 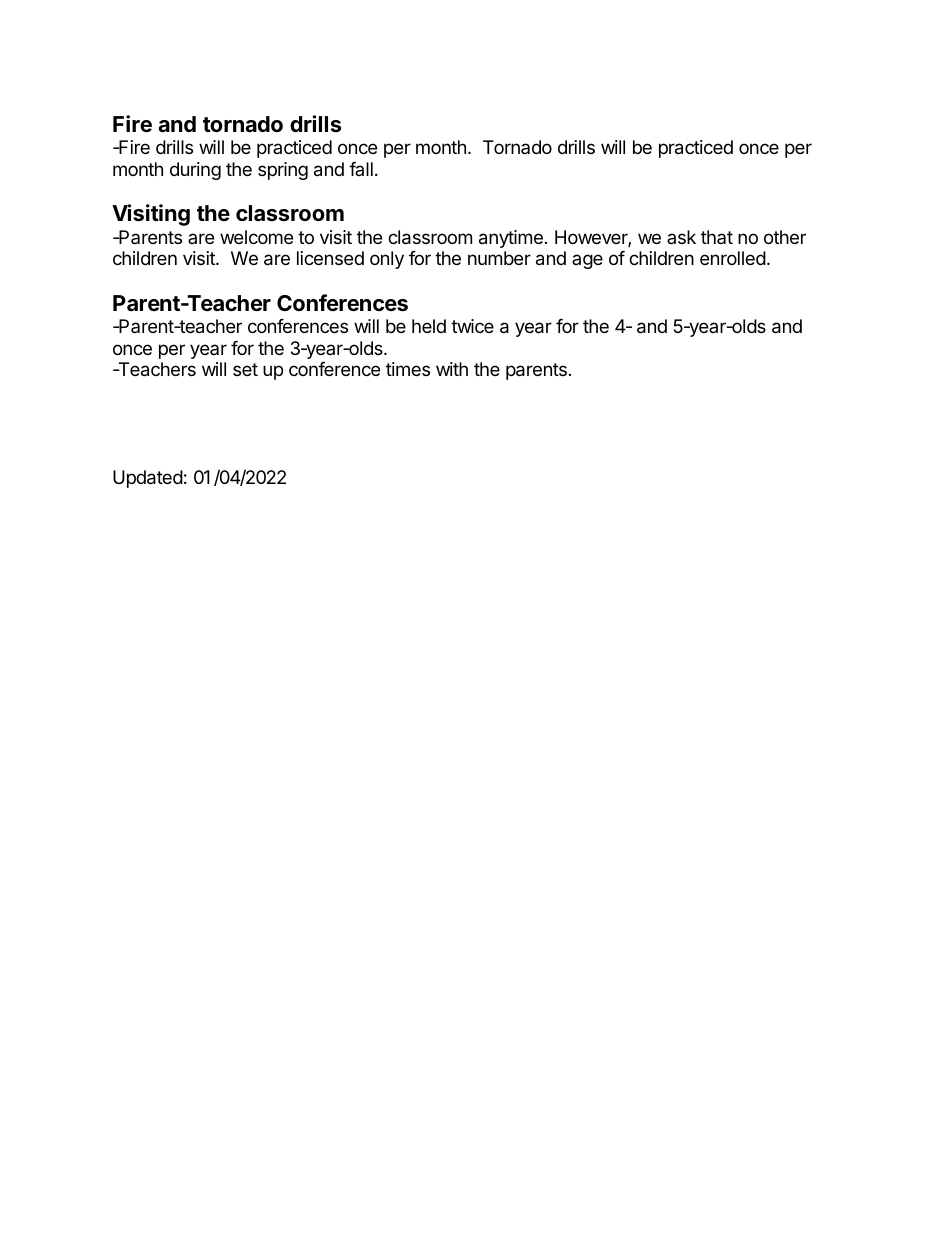 I want to click on during, so click(x=195, y=171).
